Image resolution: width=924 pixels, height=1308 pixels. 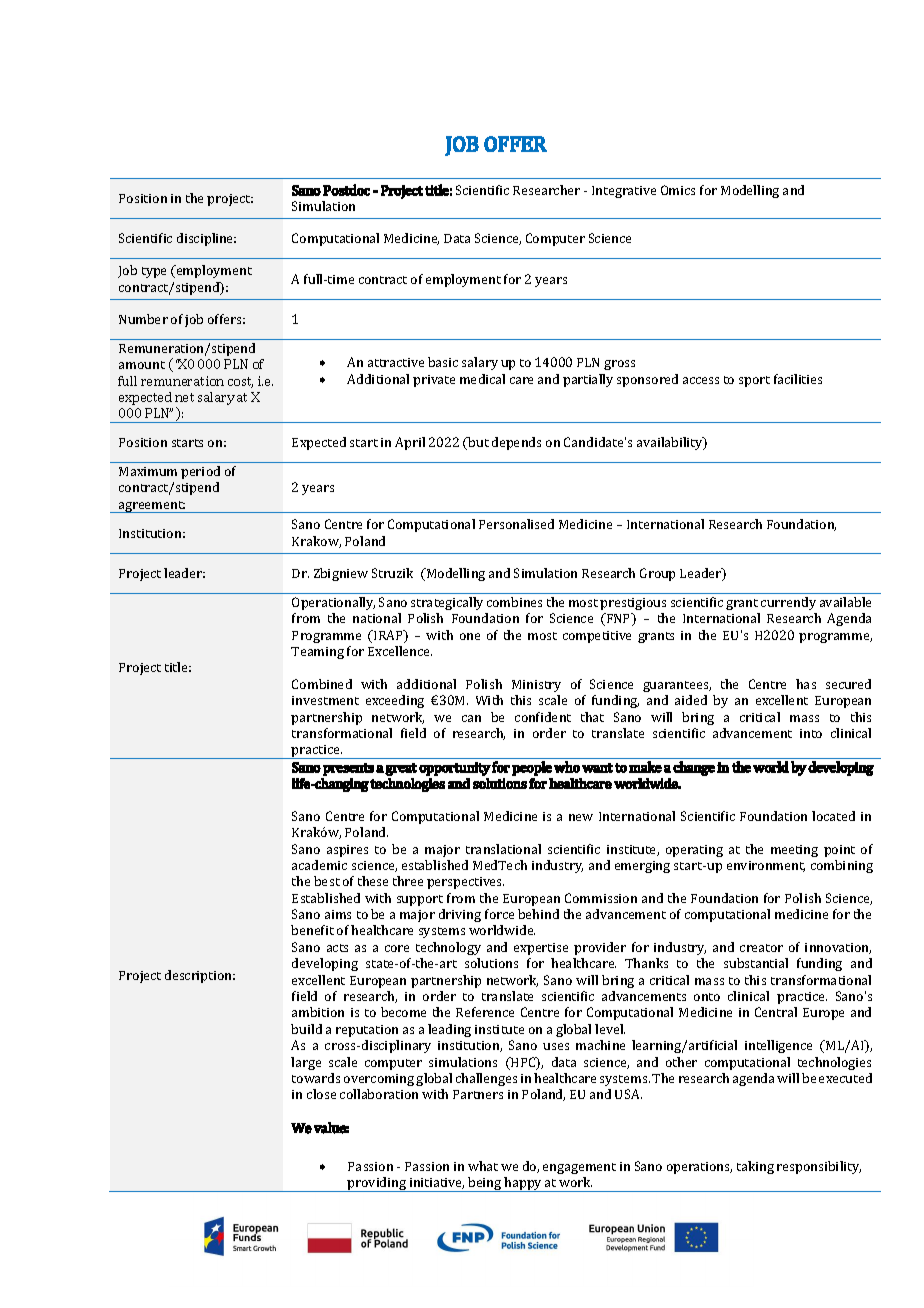 I want to click on translational, so click(x=503, y=849).
